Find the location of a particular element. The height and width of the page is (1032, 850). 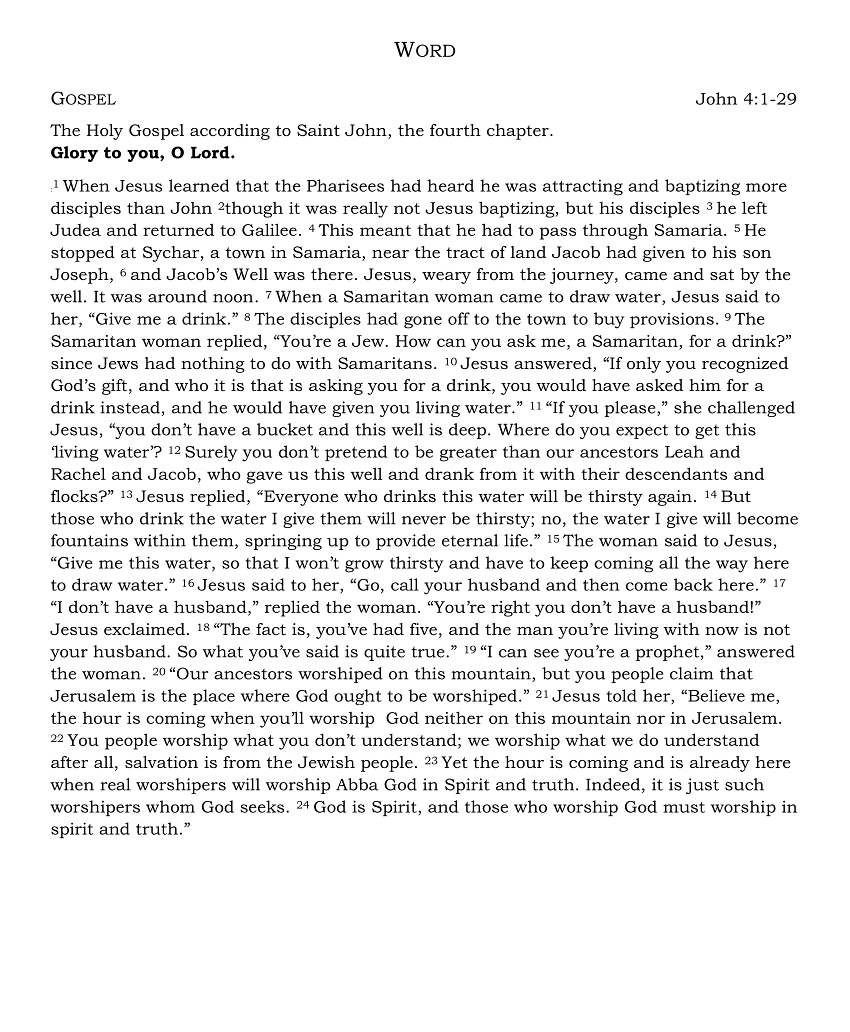

springing is located at coordinates (283, 542).
